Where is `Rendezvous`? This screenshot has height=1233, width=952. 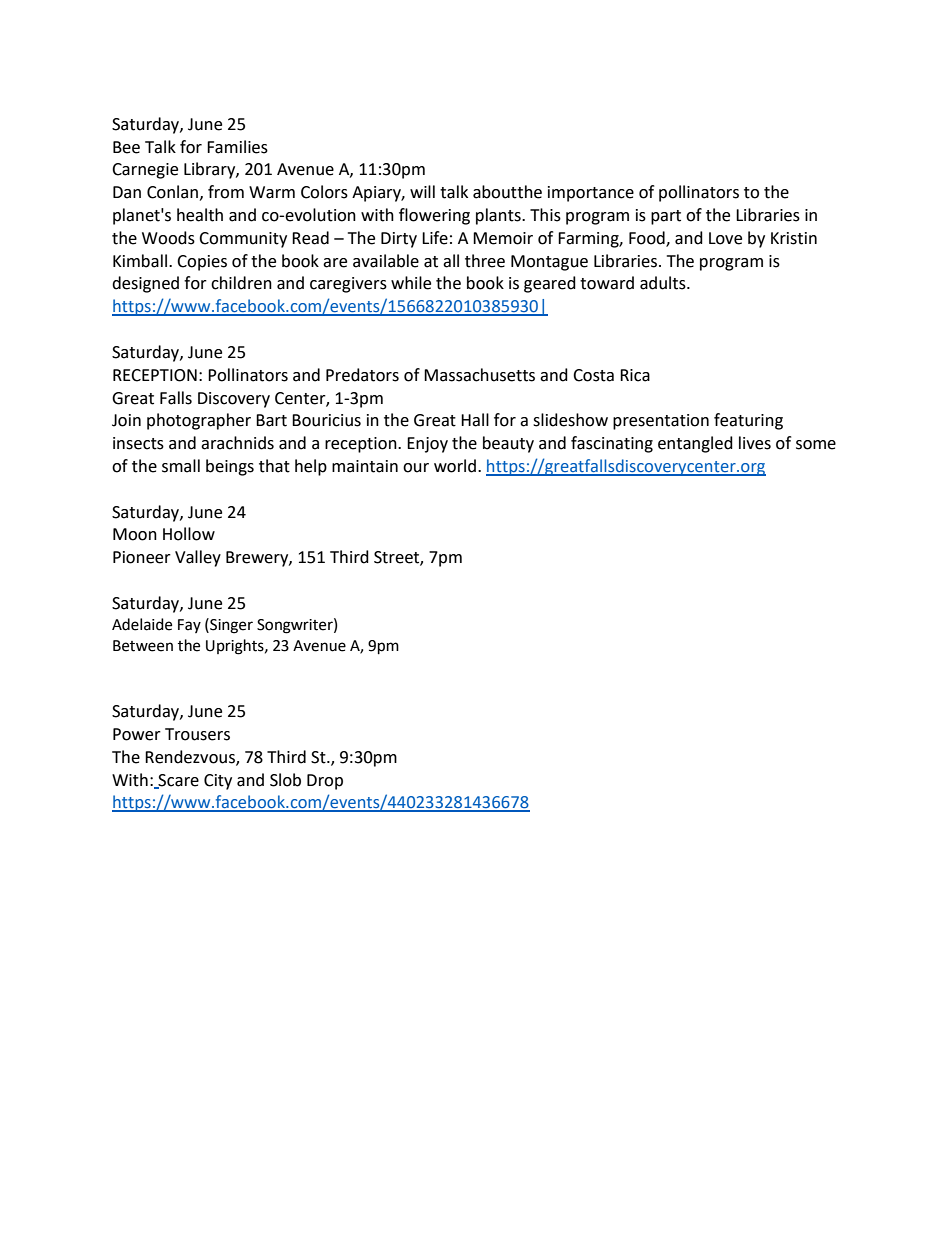 Rendezvous is located at coordinates (191, 757).
